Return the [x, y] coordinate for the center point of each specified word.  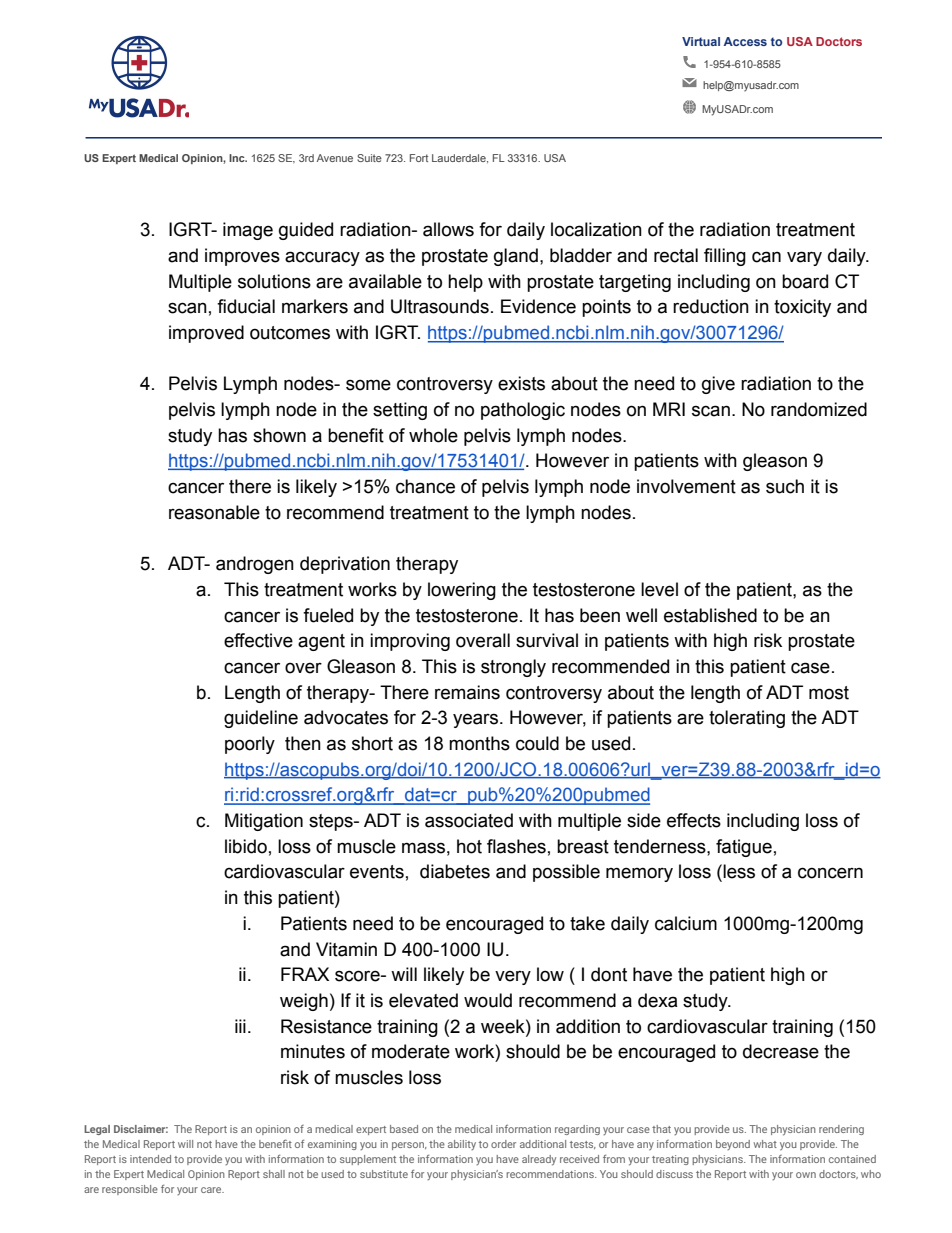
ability [462, 1145]
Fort [419, 158]
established [710, 615]
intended [150, 1159]
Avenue [335, 158]
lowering [462, 591]
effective [258, 640]
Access [745, 41]
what [765, 1144]
